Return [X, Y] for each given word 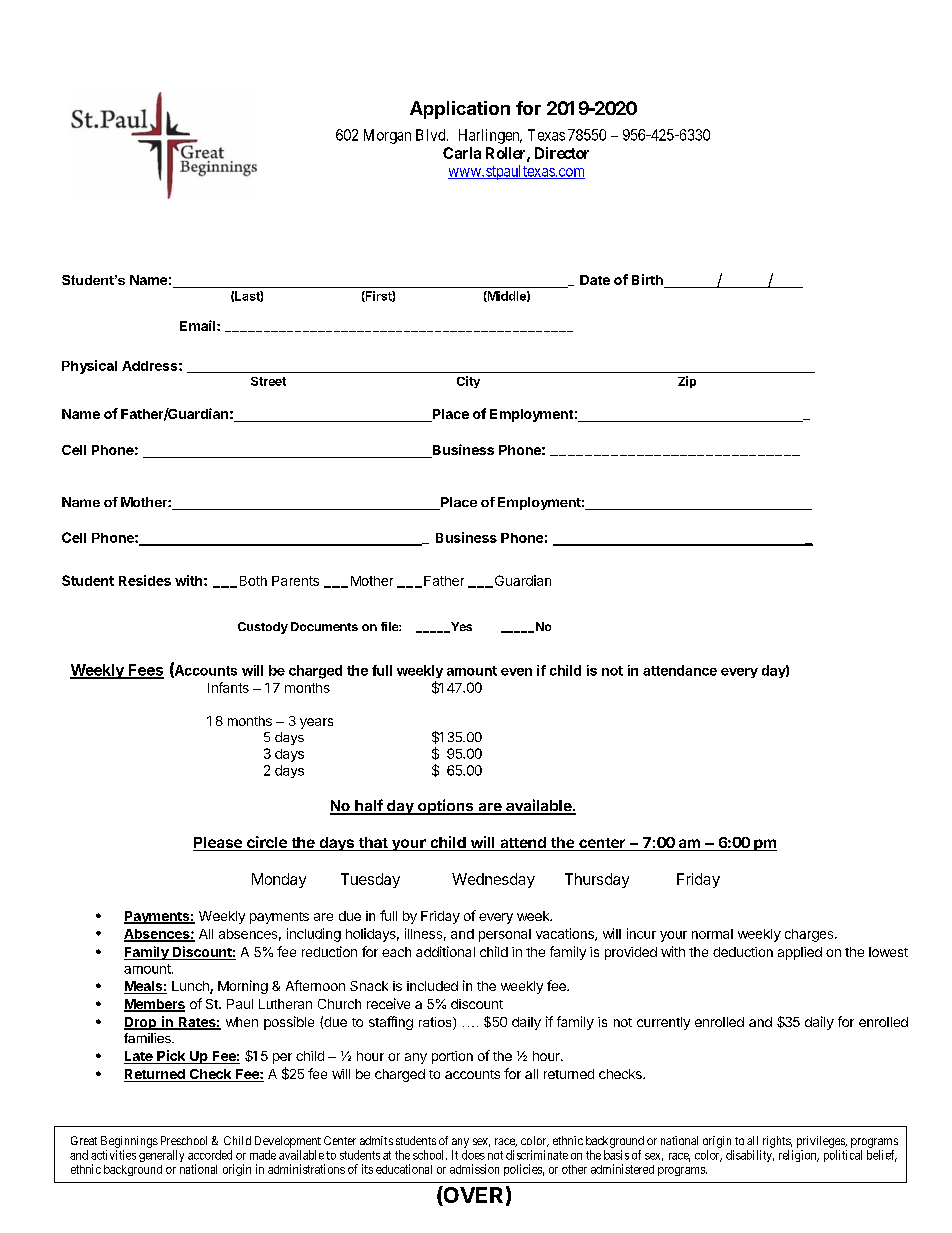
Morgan [387, 136]
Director [562, 153]
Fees [145, 671]
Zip [687, 382]
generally [161, 1156]
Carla [462, 153]
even [516, 672]
